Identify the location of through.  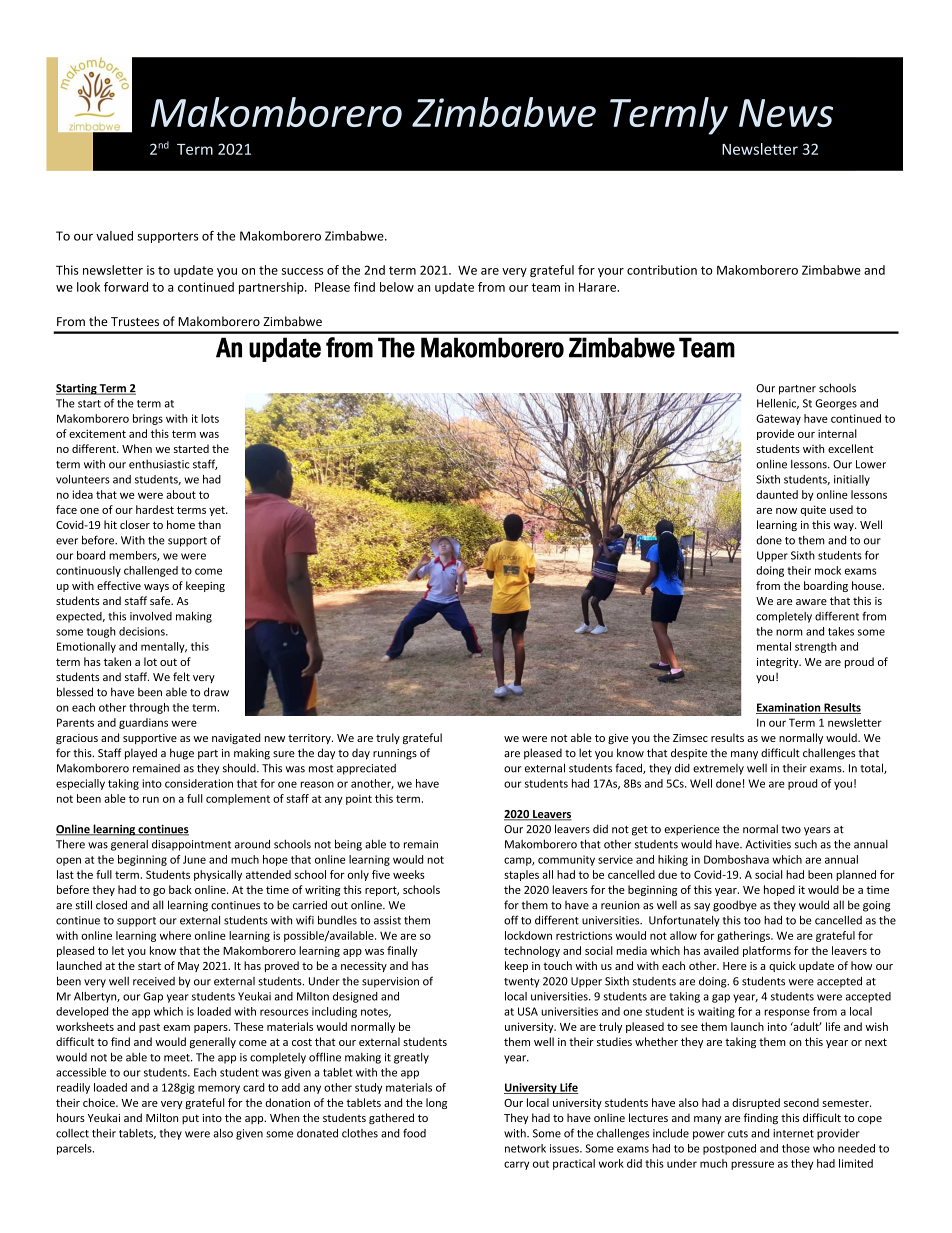
(149, 708).
